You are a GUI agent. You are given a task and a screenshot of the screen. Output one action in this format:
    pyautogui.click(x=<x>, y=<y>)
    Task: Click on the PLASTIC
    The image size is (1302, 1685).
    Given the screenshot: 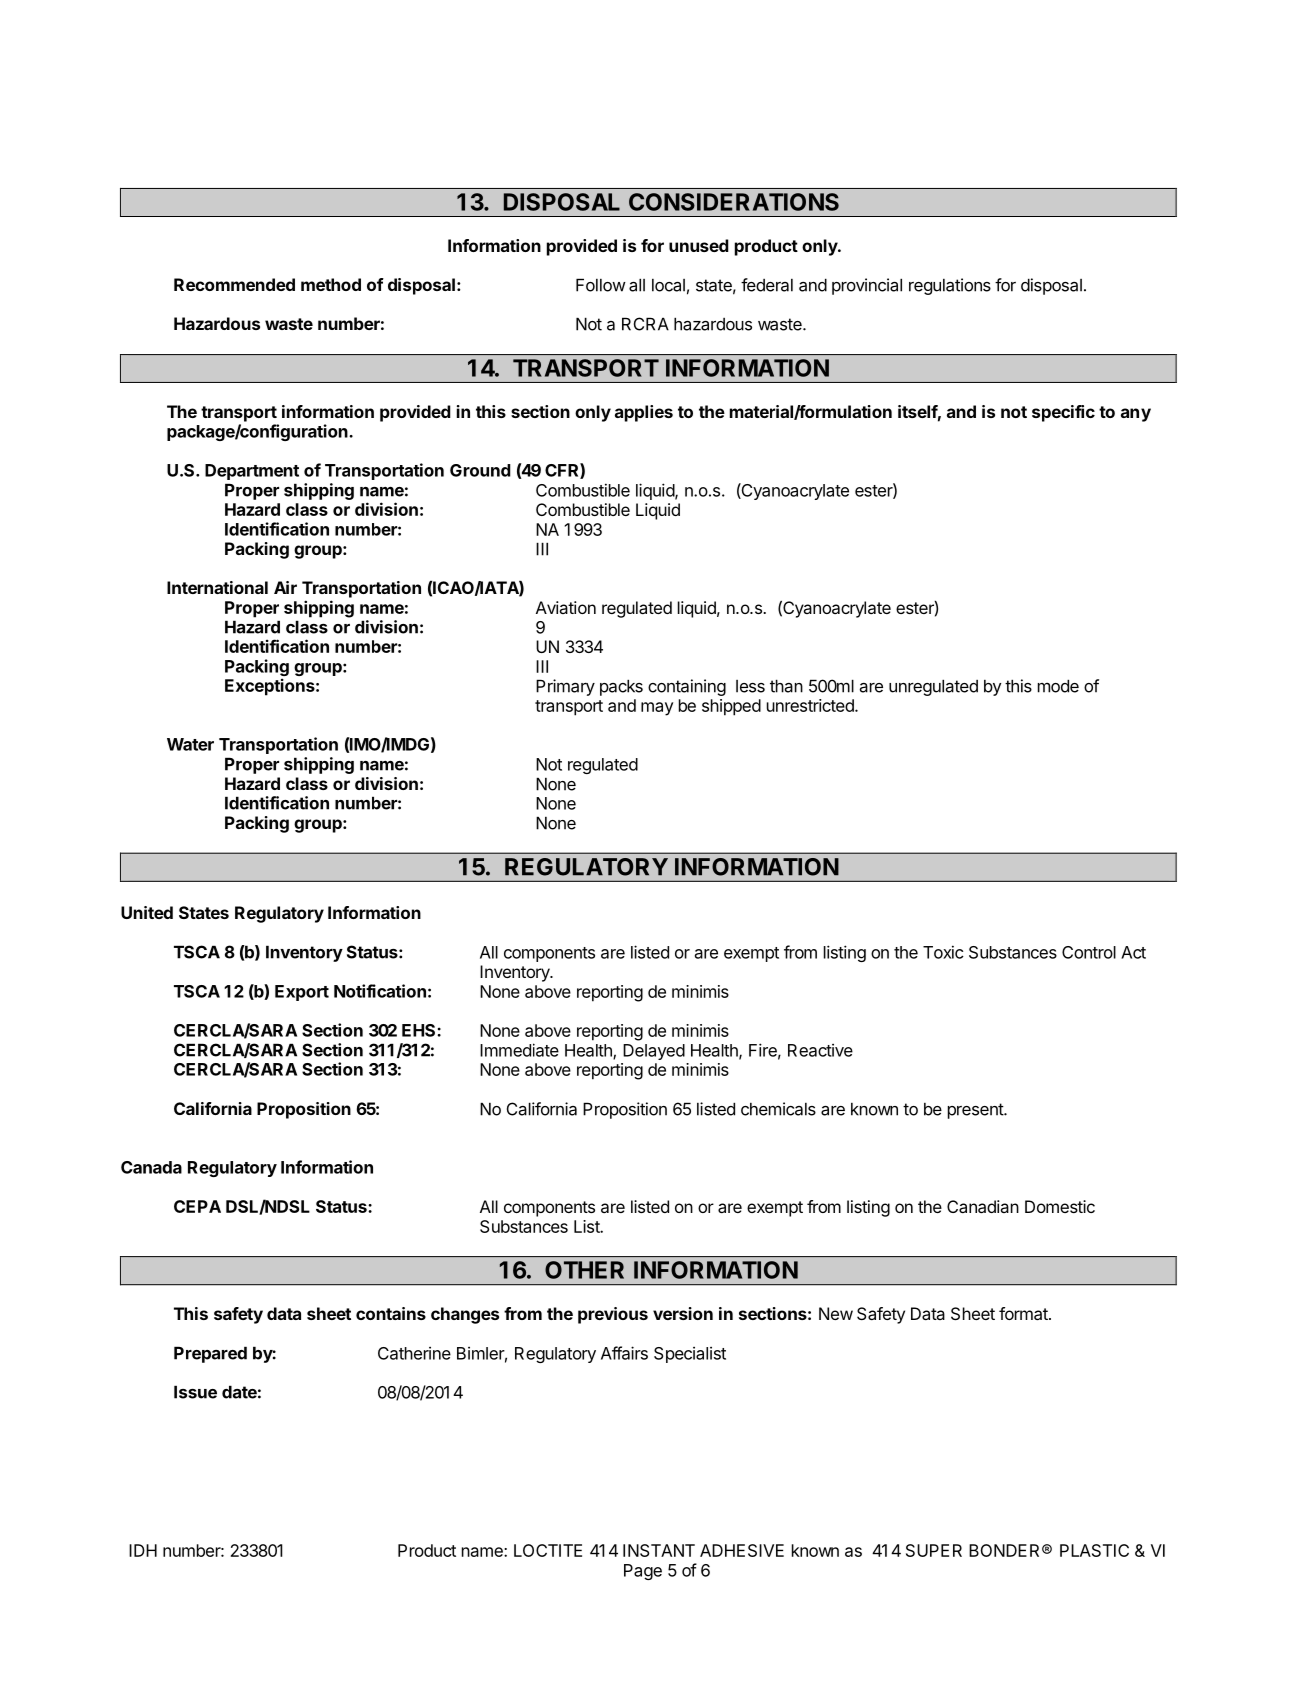 What is the action you would take?
    pyautogui.click(x=1094, y=1550)
